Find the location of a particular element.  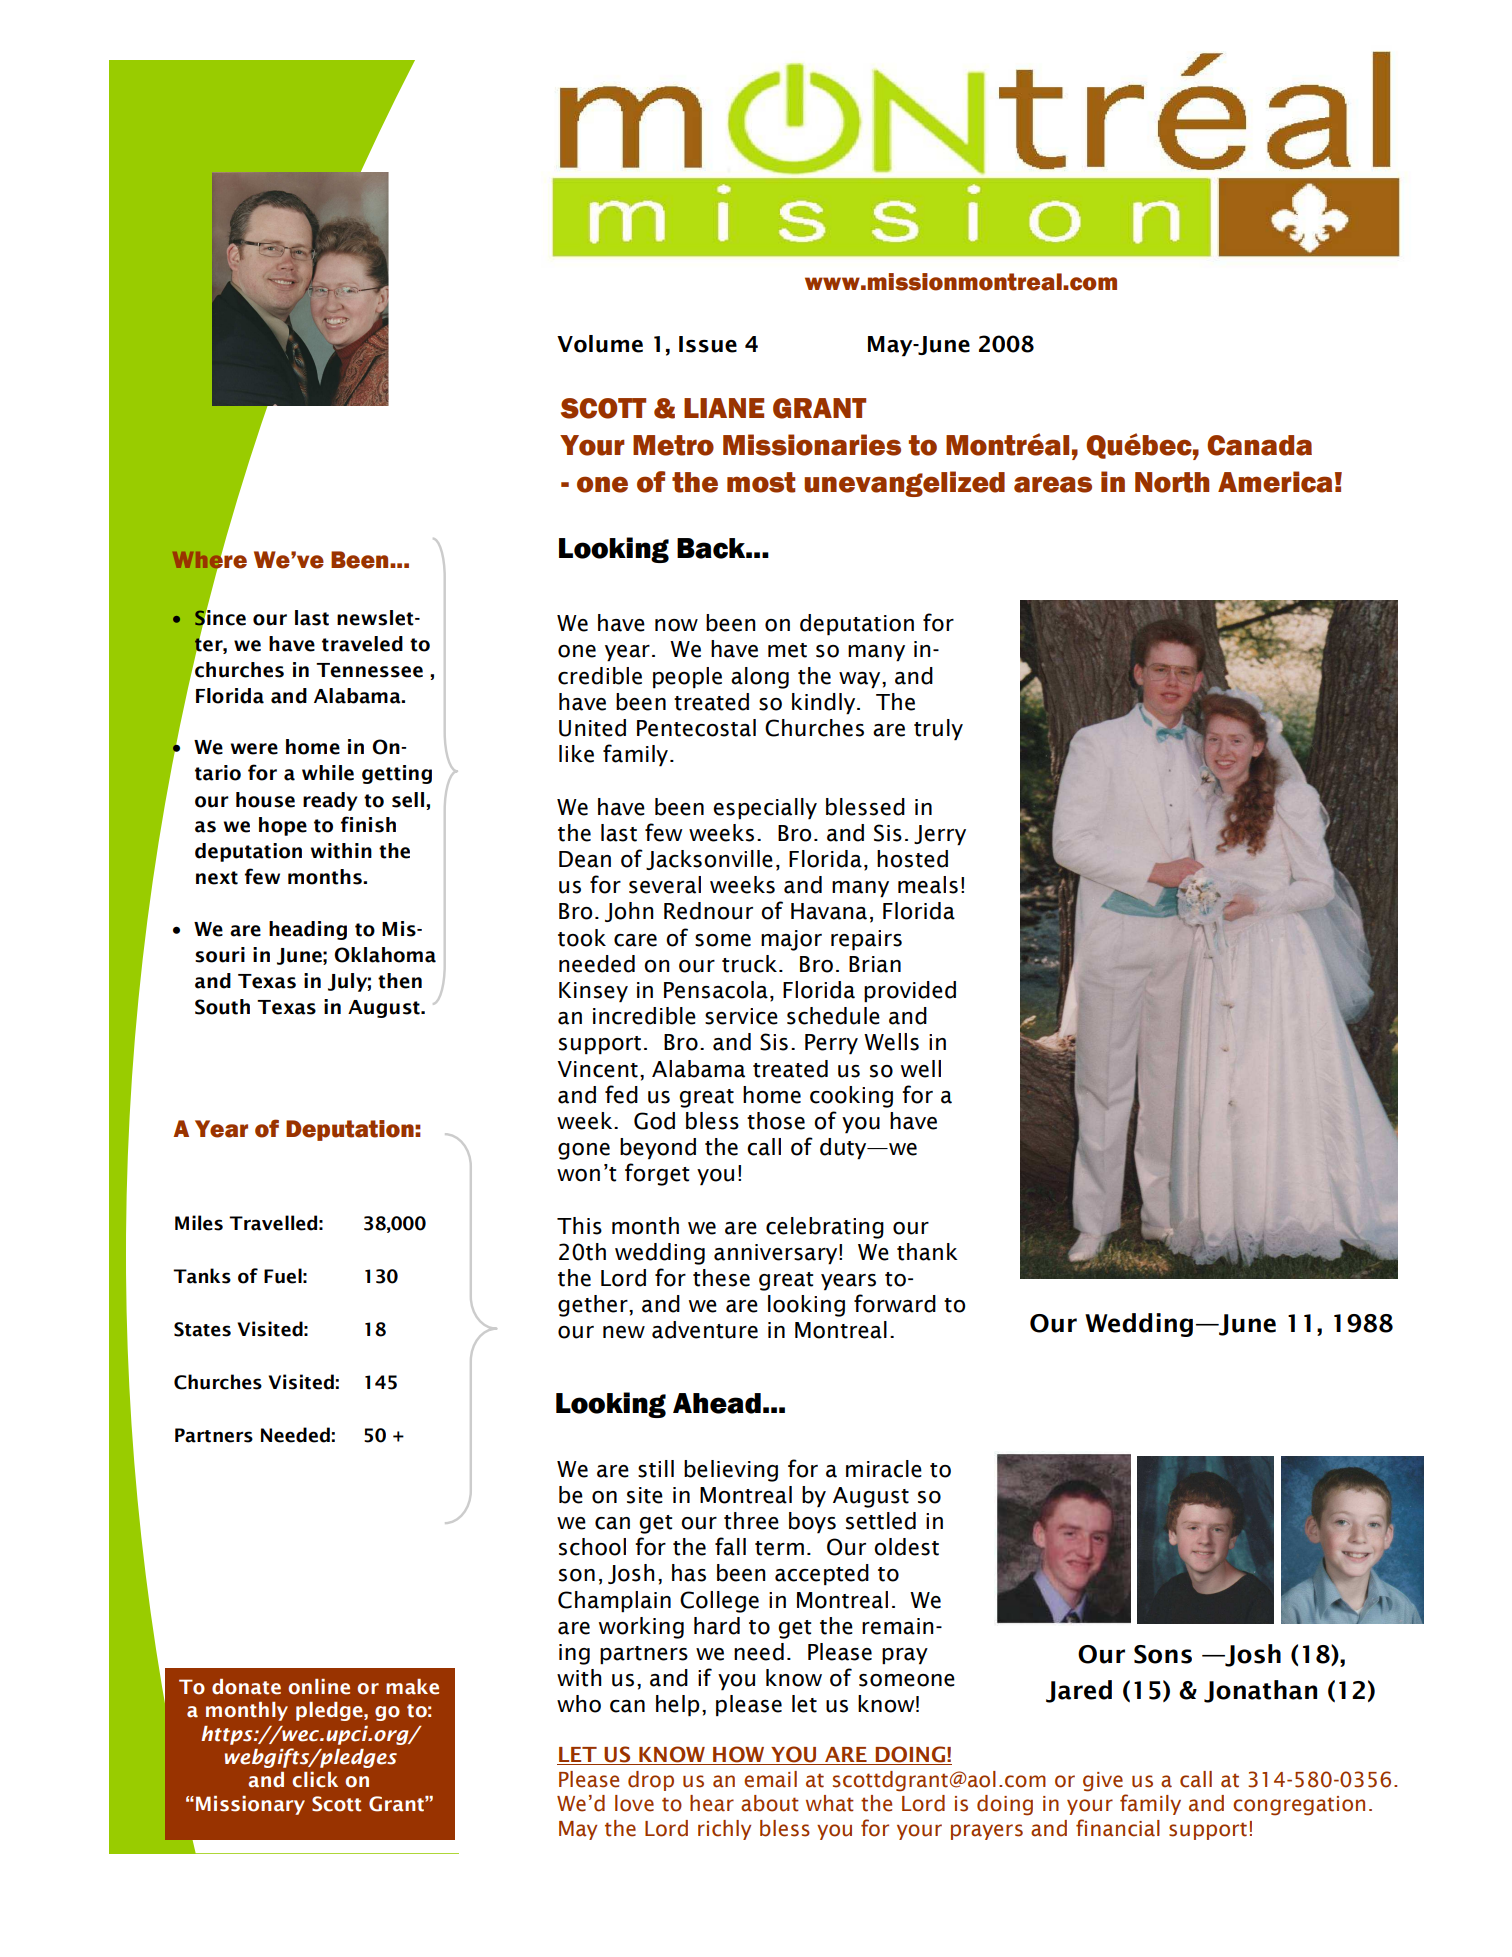

finish is located at coordinates (368, 824).
